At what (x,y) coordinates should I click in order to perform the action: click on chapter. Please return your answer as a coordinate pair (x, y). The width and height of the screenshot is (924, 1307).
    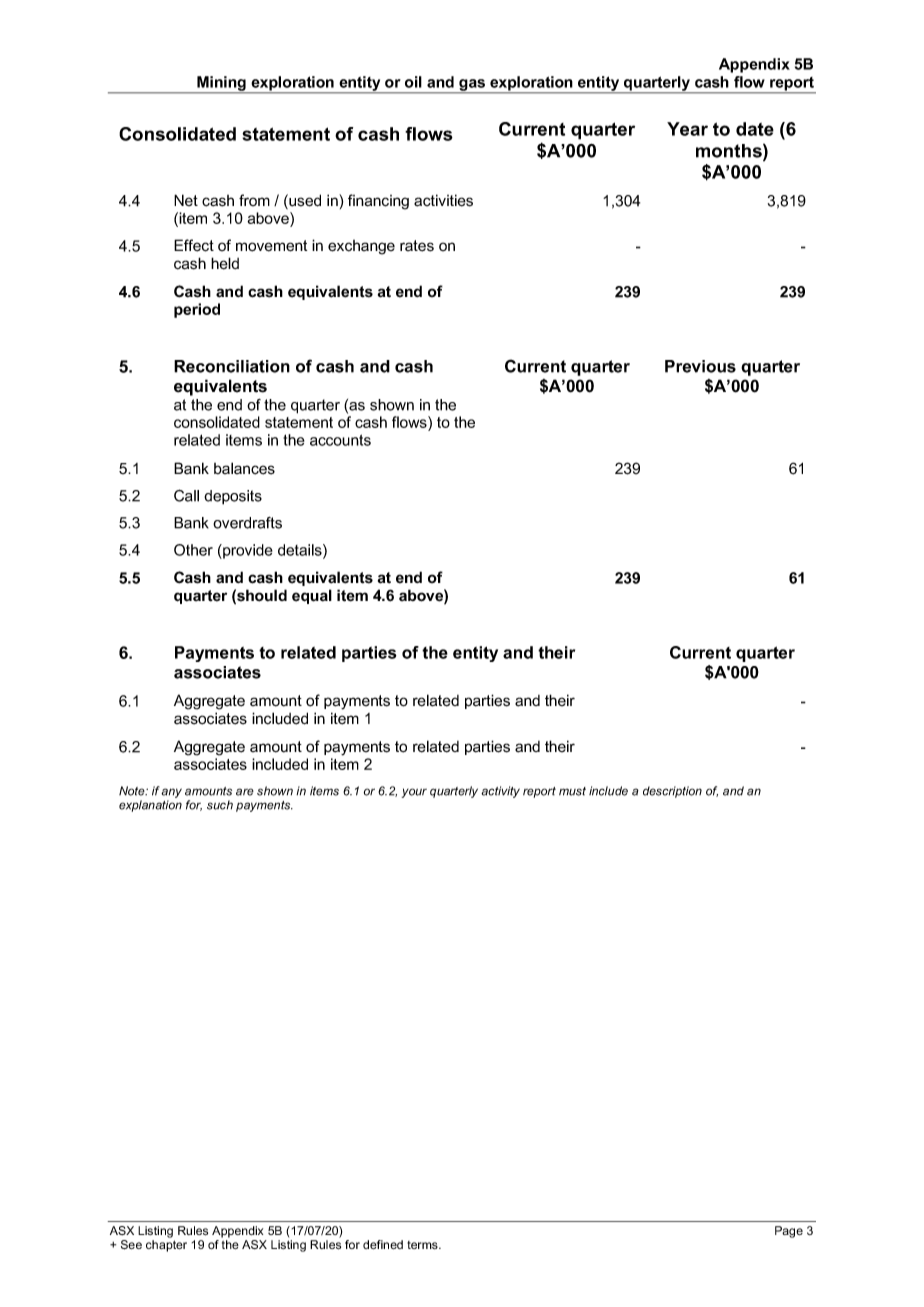
    Looking at the image, I should click on (166, 1246).
